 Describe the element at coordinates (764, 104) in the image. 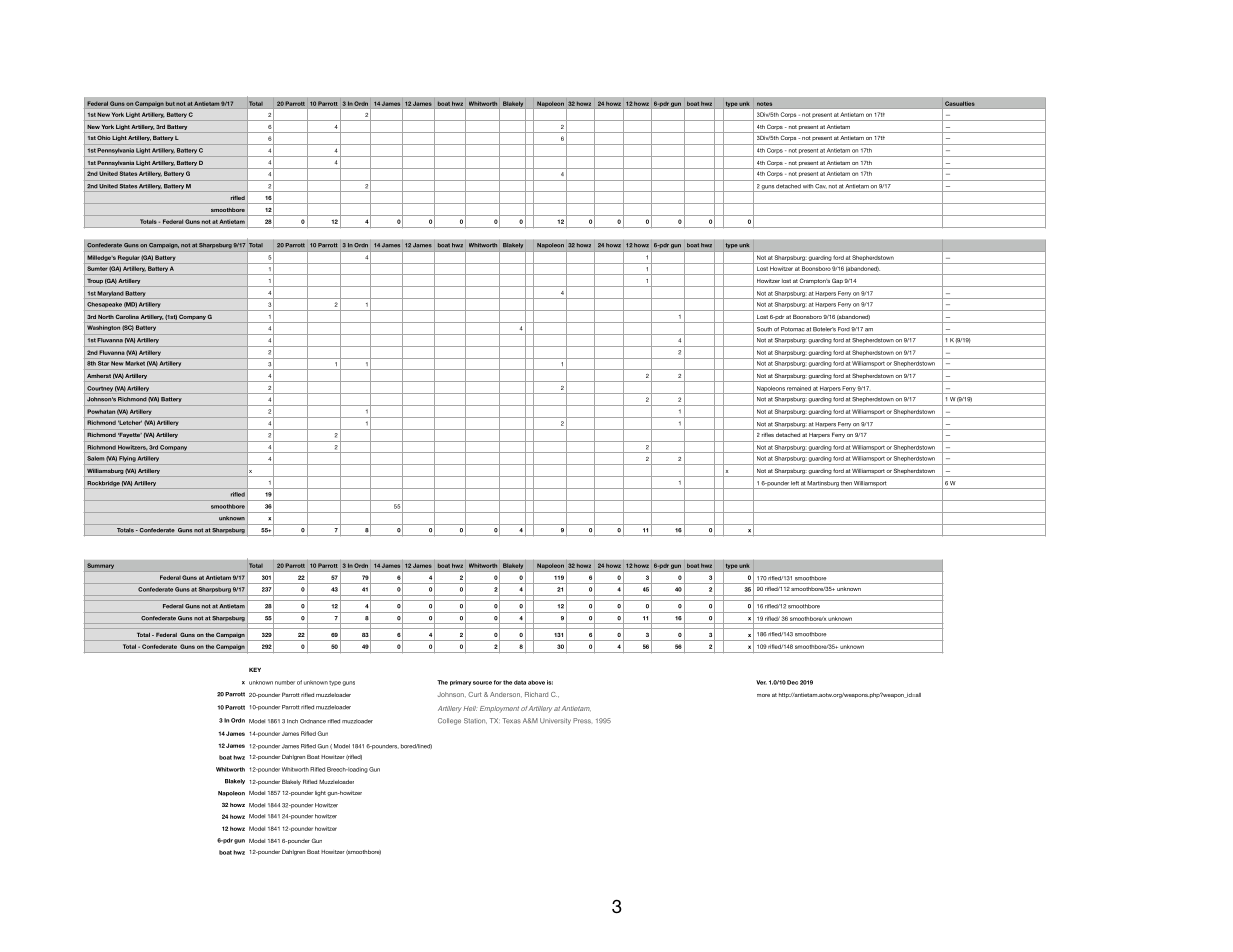

I see `notes` at that location.
